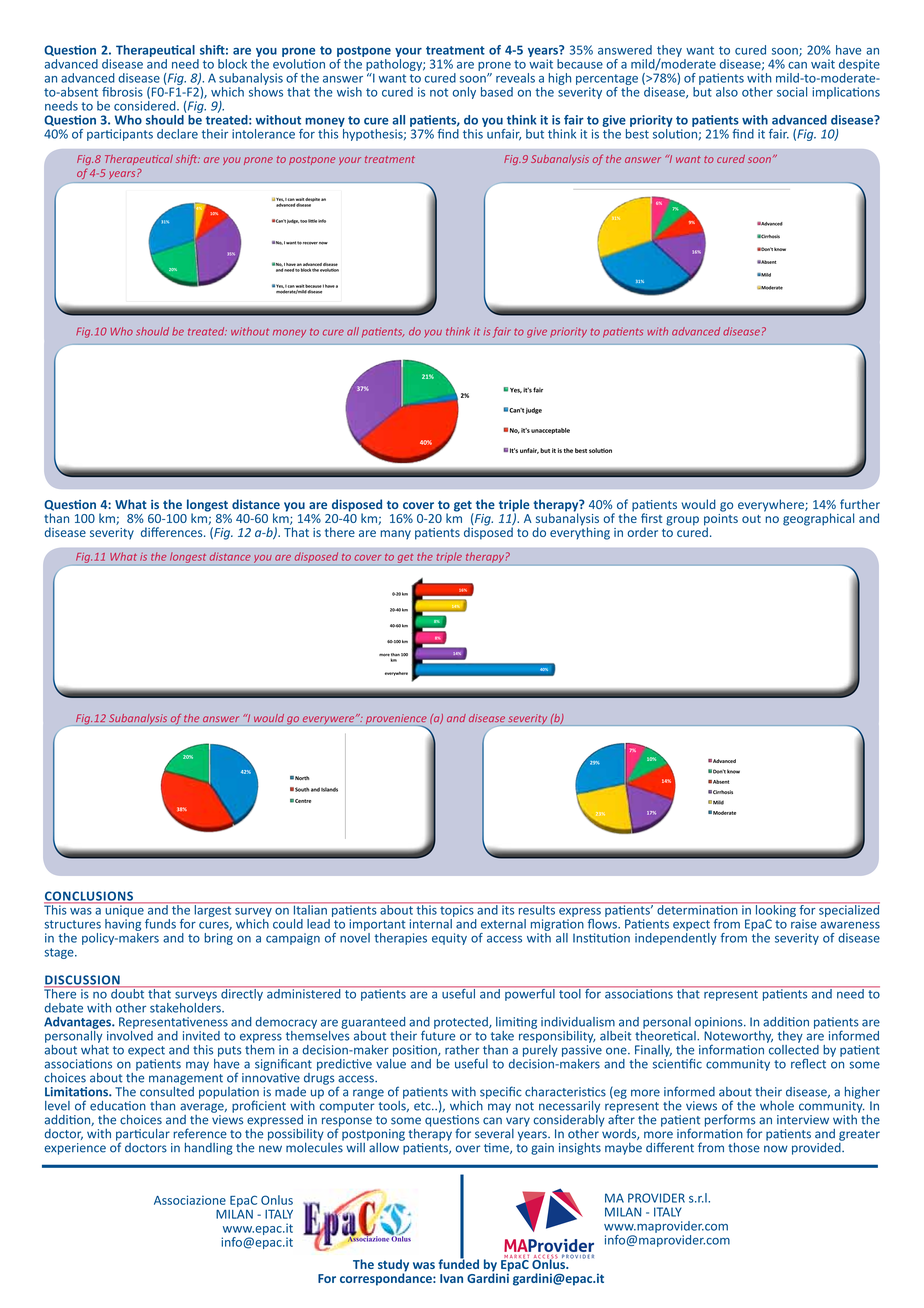 The width and height of the document is (924, 1308). What do you see at coordinates (464, 93) in the document?
I see `only` at bounding box center [464, 93].
